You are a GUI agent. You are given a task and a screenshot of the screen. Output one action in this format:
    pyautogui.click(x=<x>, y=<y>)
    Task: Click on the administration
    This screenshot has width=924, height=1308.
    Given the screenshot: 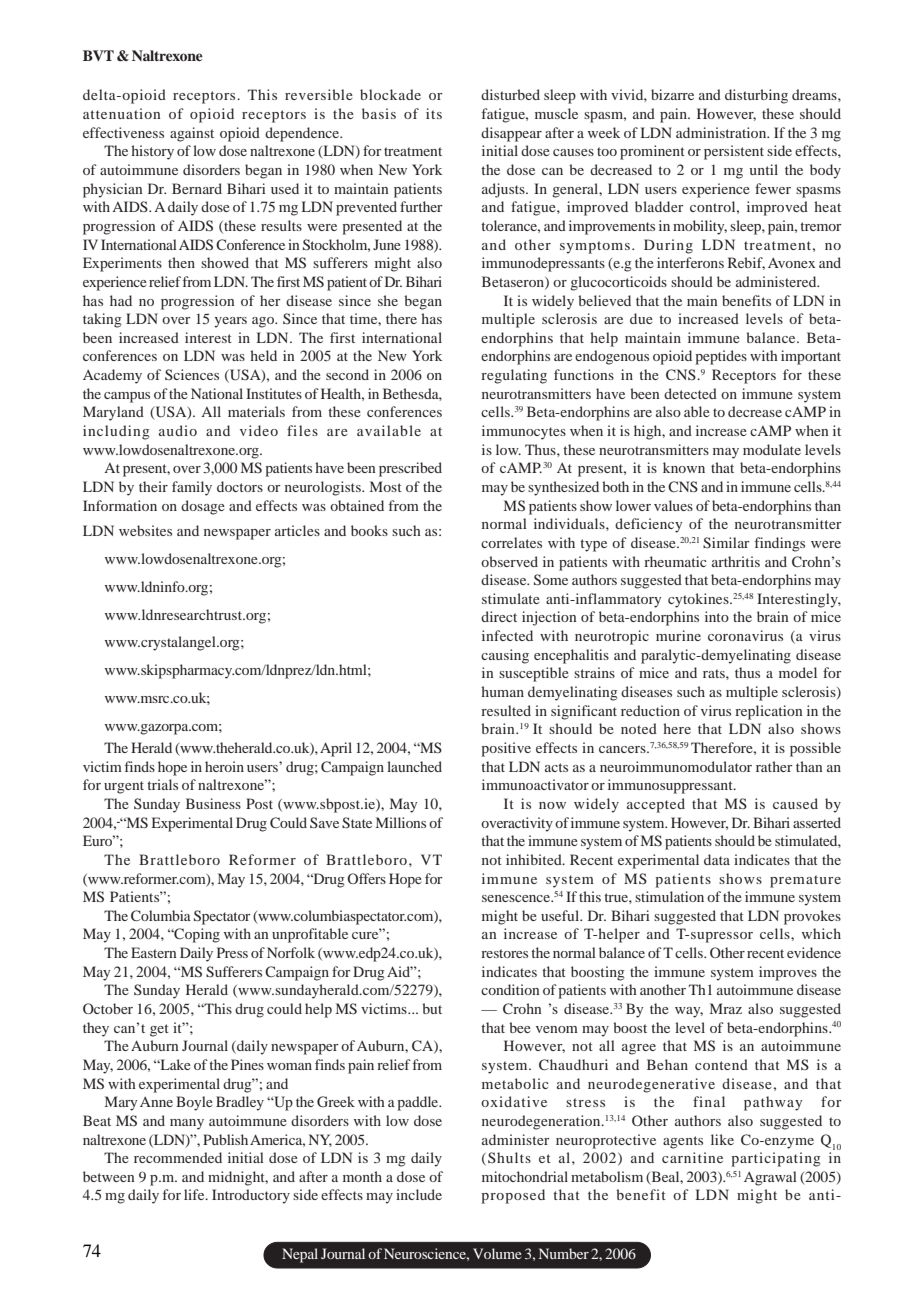 What is the action you would take?
    pyautogui.click(x=722, y=132)
